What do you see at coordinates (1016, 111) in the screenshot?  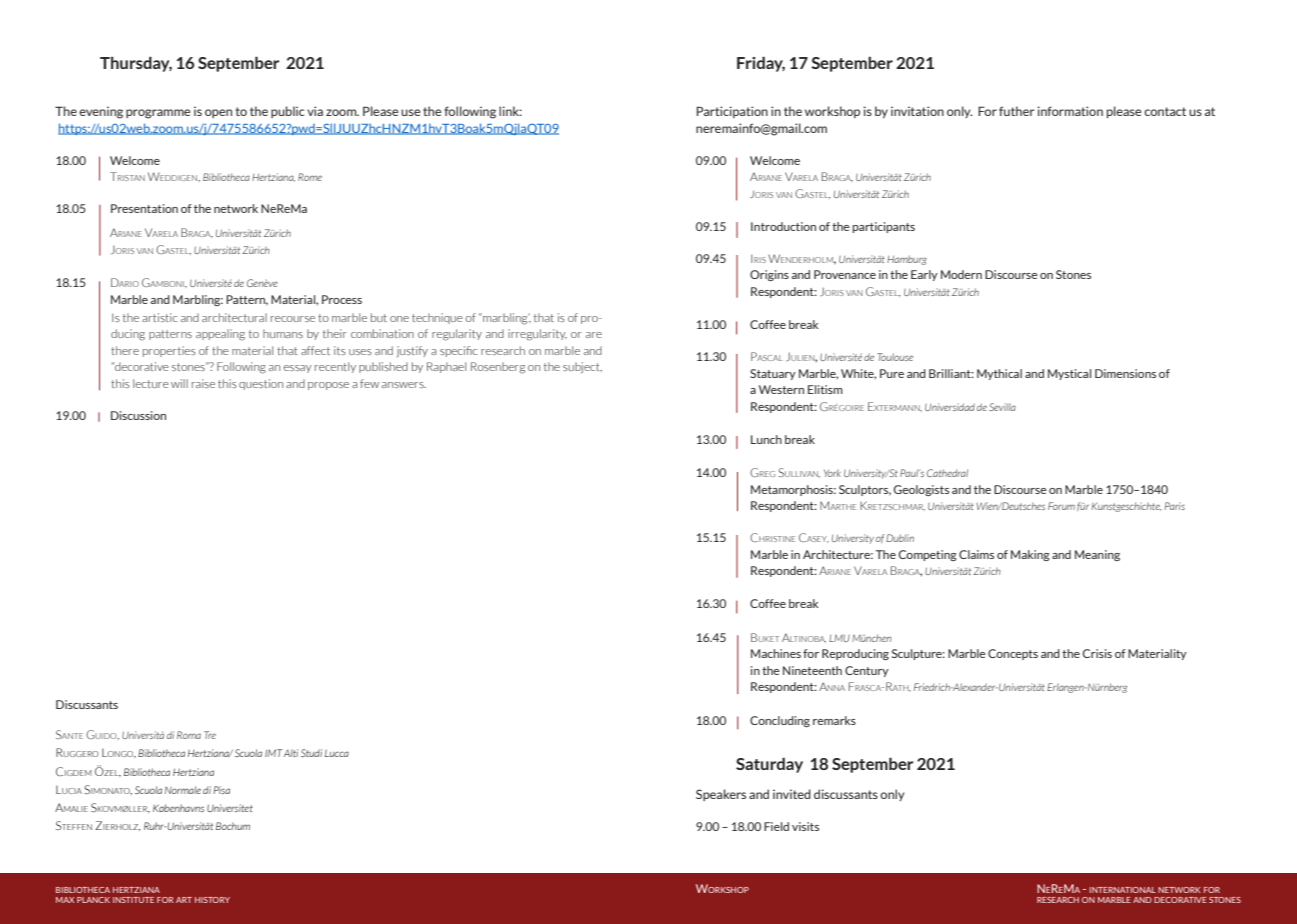 I see `futher` at bounding box center [1016, 111].
